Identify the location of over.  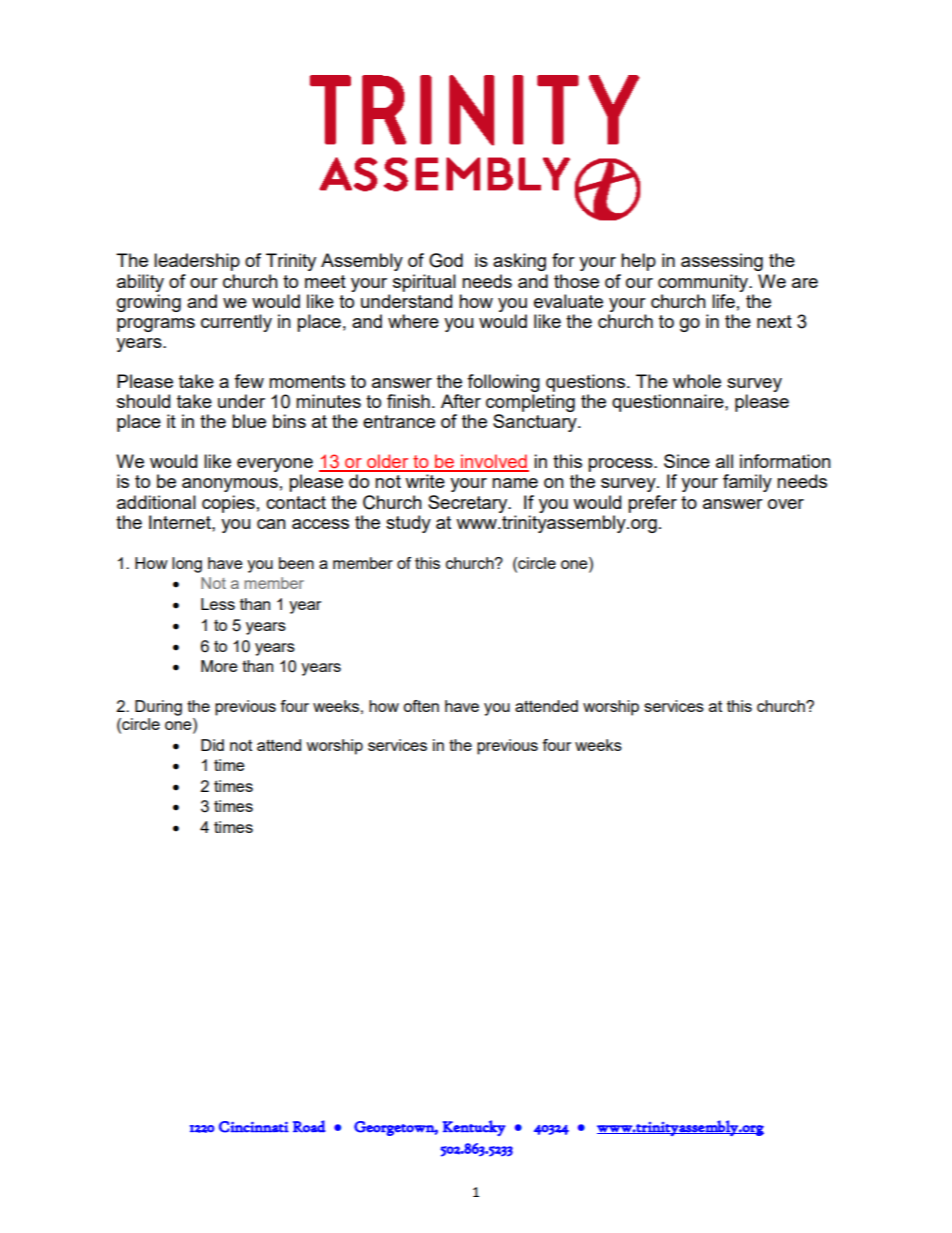
(786, 504).
